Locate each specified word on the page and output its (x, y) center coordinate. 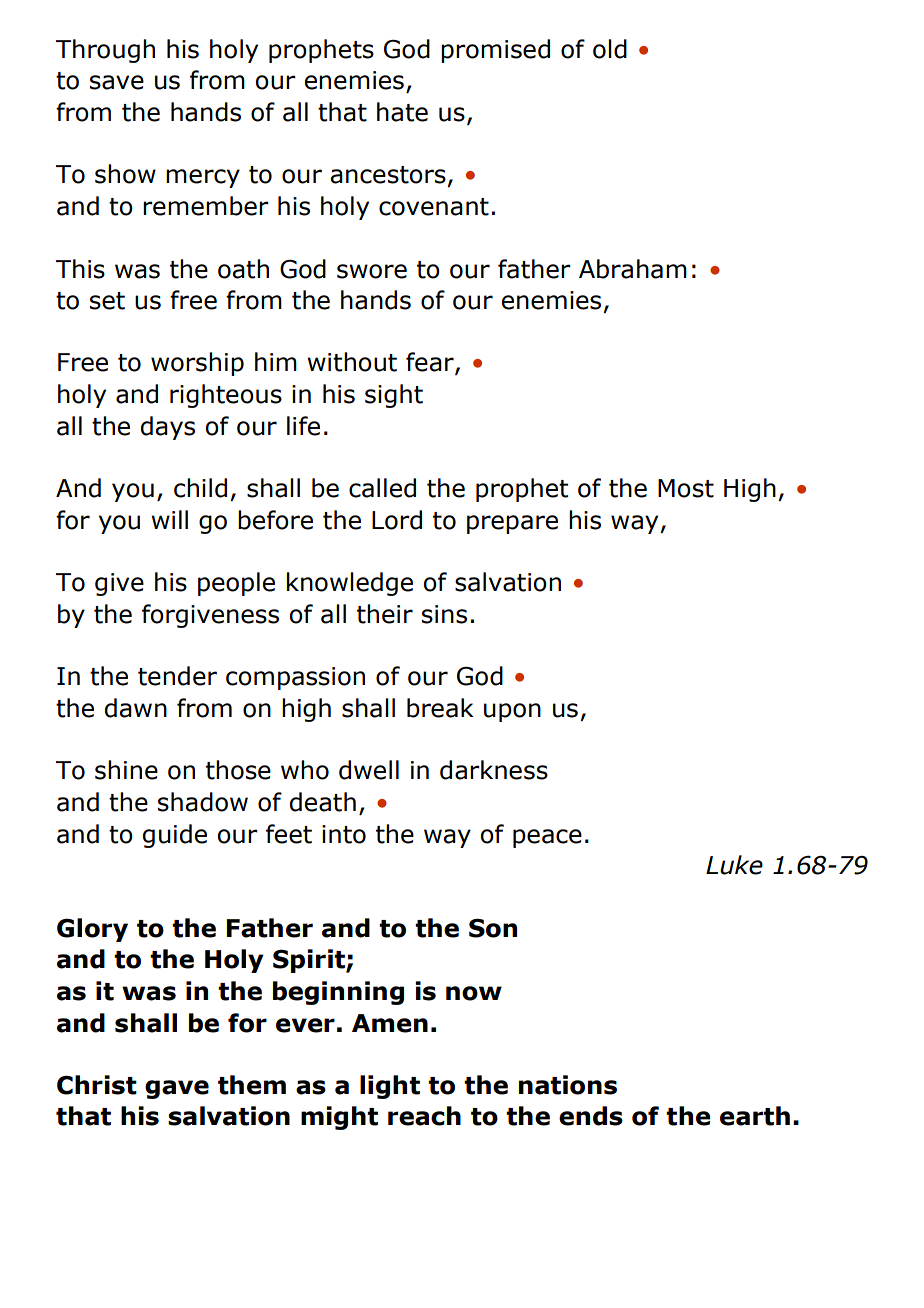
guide (175, 836)
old (610, 49)
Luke (734, 865)
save (117, 82)
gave (177, 1089)
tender (177, 676)
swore (372, 271)
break (440, 708)
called (382, 488)
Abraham (633, 269)
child (200, 488)
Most (686, 488)
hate (402, 112)
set (107, 301)
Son (493, 928)
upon (512, 712)
